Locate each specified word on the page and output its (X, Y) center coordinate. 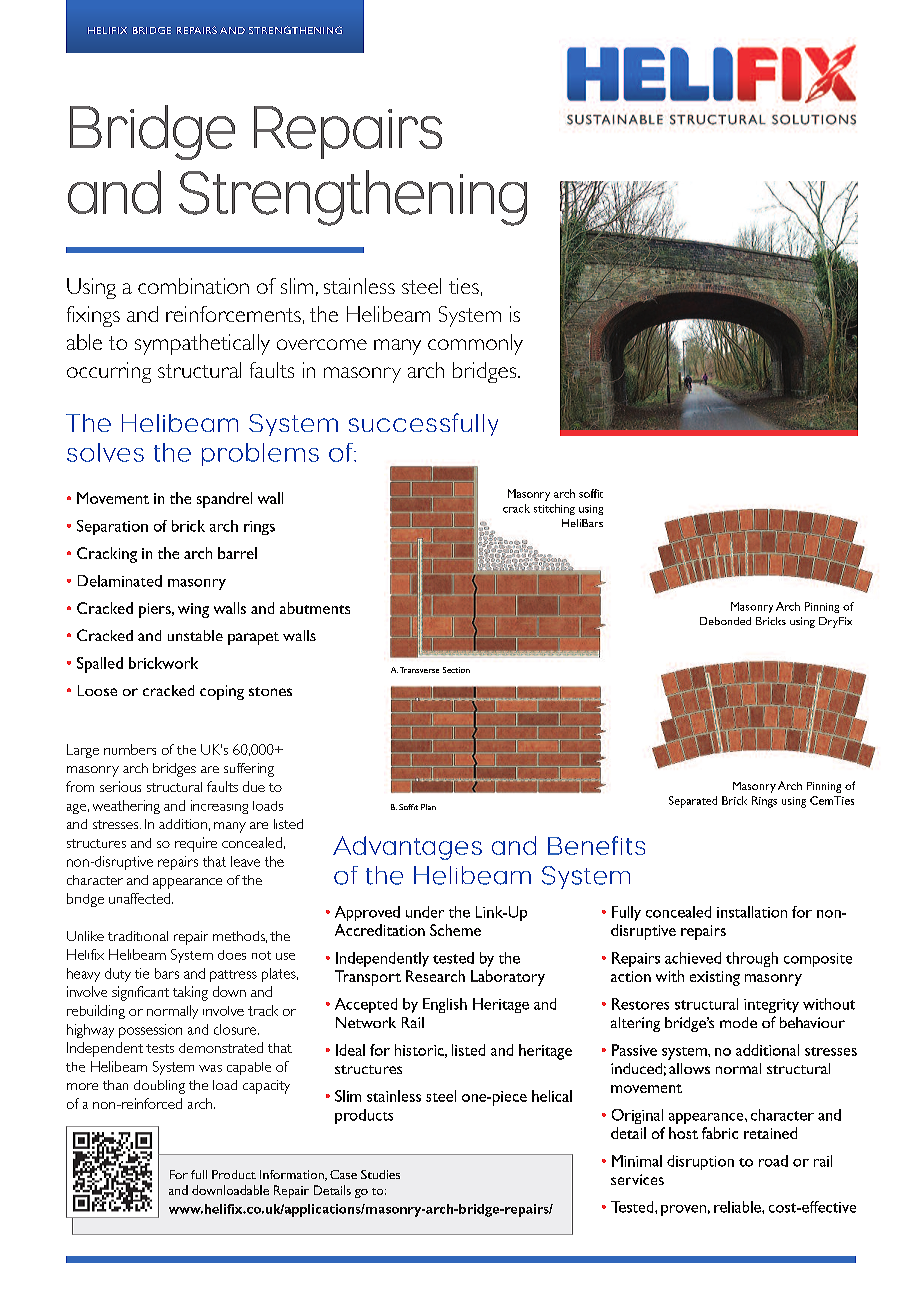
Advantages (407, 848)
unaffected (141, 898)
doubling (159, 1087)
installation (752, 912)
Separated (693, 802)
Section (456, 670)
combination (193, 286)
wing (193, 610)
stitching (554, 509)
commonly (475, 344)
